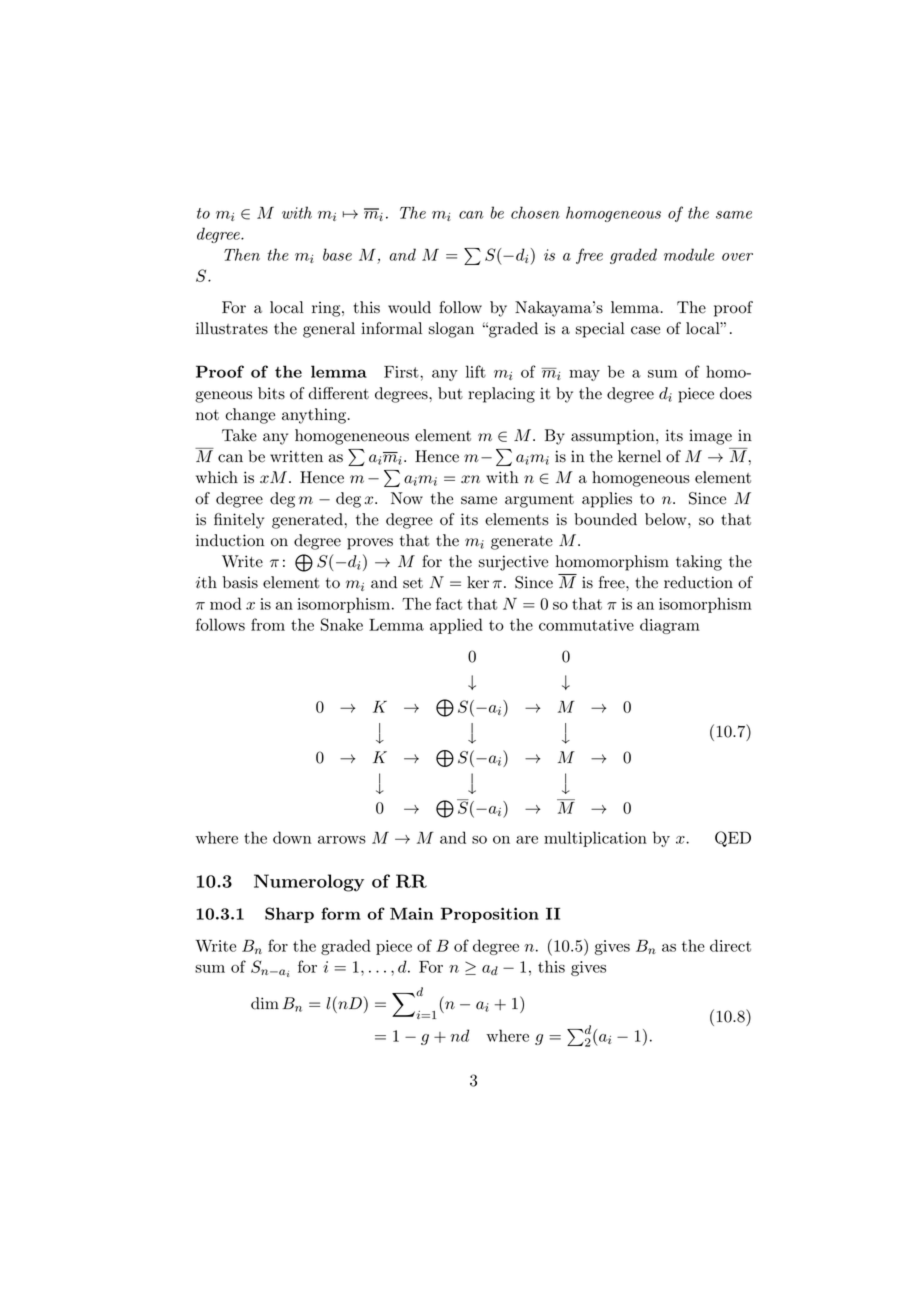 The image size is (924, 1308). What do you see at coordinates (292, 837) in the page?
I see `down` at bounding box center [292, 837].
